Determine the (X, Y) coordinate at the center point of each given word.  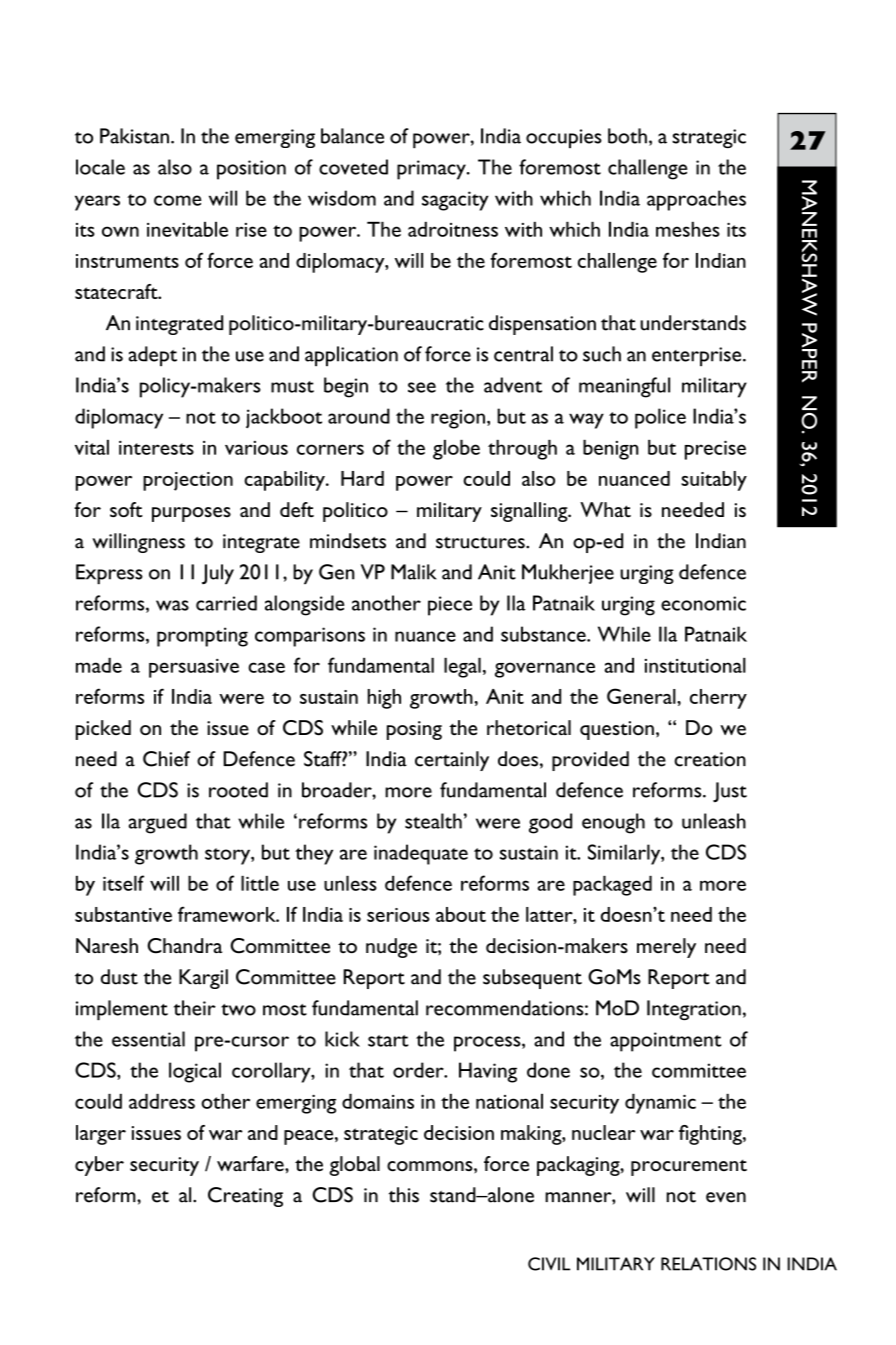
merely (666, 948)
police (660, 418)
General (642, 696)
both (627, 136)
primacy (432, 170)
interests (156, 447)
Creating (245, 1197)
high (384, 699)
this (404, 1195)
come (177, 200)
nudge (391, 948)
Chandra (184, 946)
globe (456, 450)
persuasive (194, 668)
